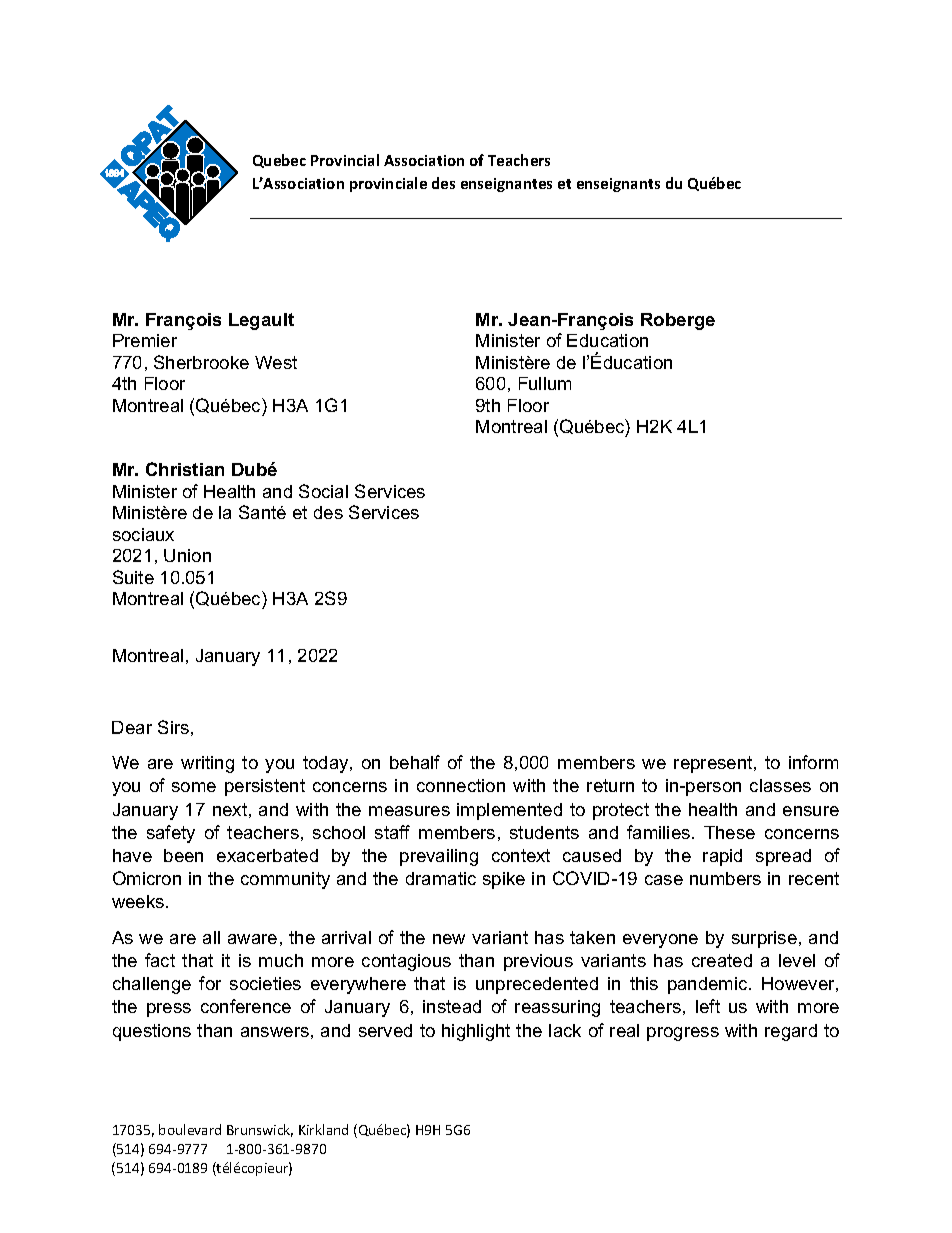 The image size is (952, 1233). What do you see at coordinates (683, 1034) in the image?
I see `progress` at bounding box center [683, 1034].
